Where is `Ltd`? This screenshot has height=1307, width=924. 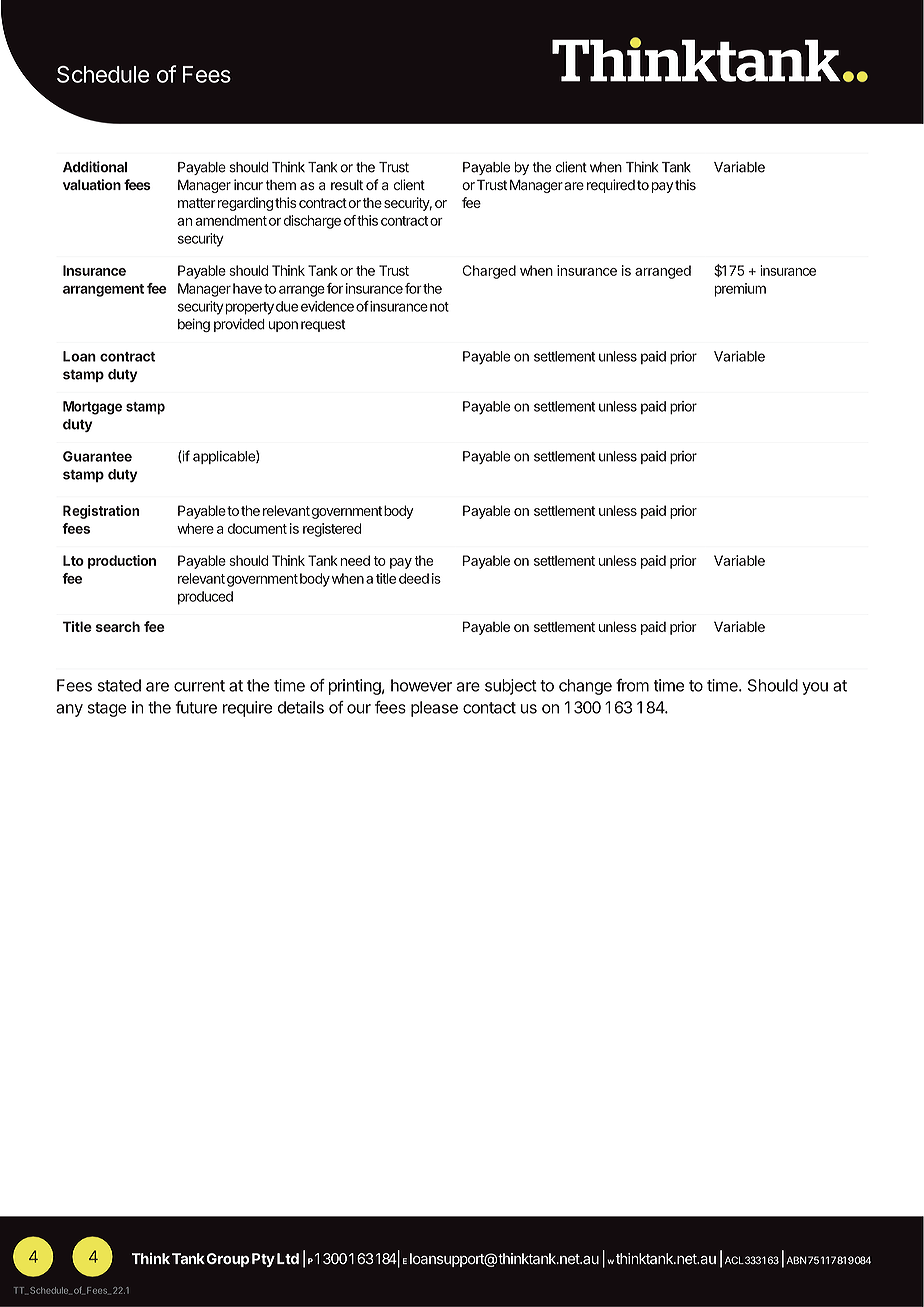
Ltd is located at coordinates (288, 1258).
